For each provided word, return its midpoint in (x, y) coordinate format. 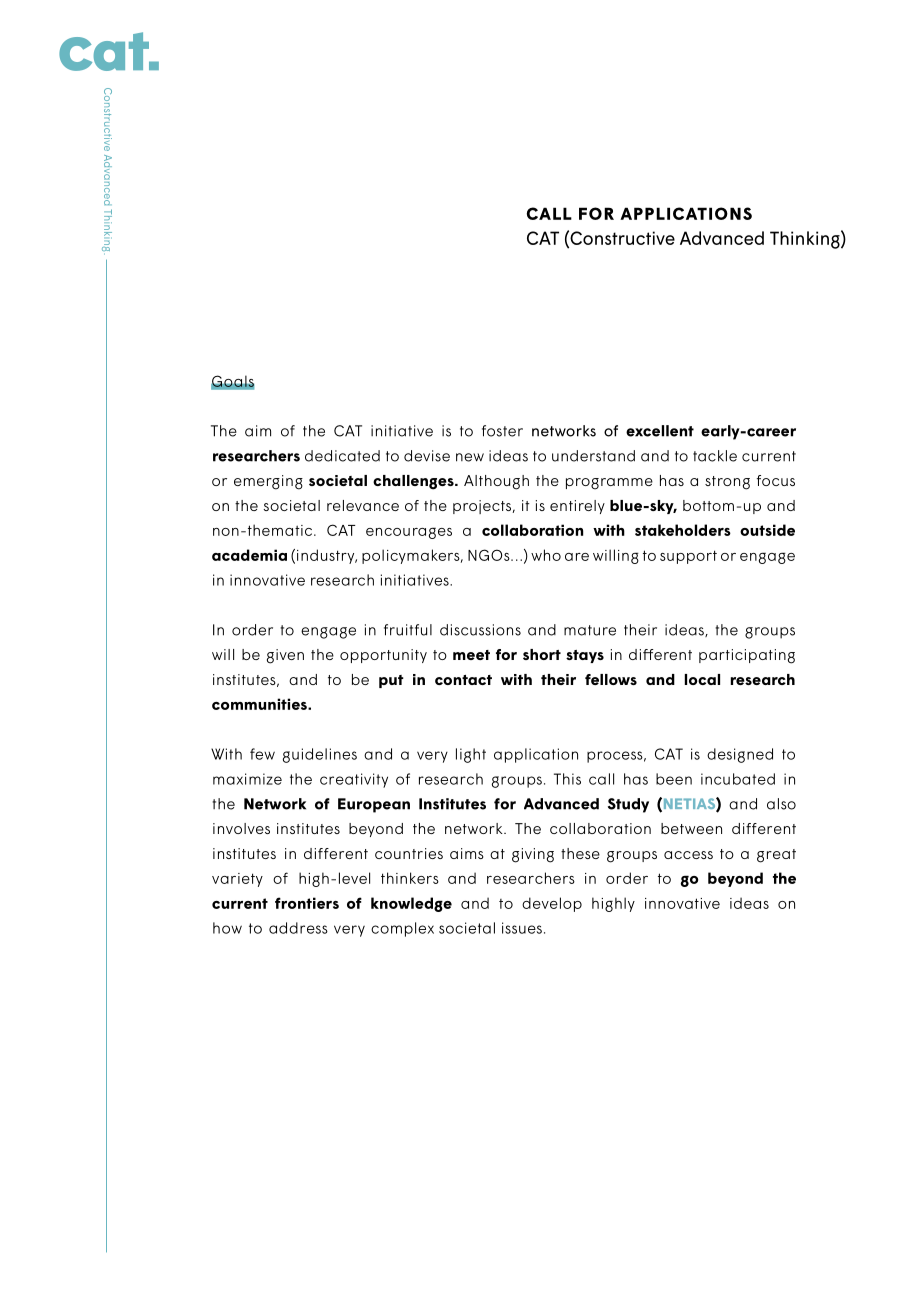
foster (502, 431)
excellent (660, 431)
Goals (232, 382)
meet (471, 655)
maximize (247, 779)
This (567, 779)
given (285, 656)
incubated (738, 779)
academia (249, 555)
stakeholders (683, 530)
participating (747, 656)
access (688, 855)
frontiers (307, 903)
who (546, 555)
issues (522, 928)
